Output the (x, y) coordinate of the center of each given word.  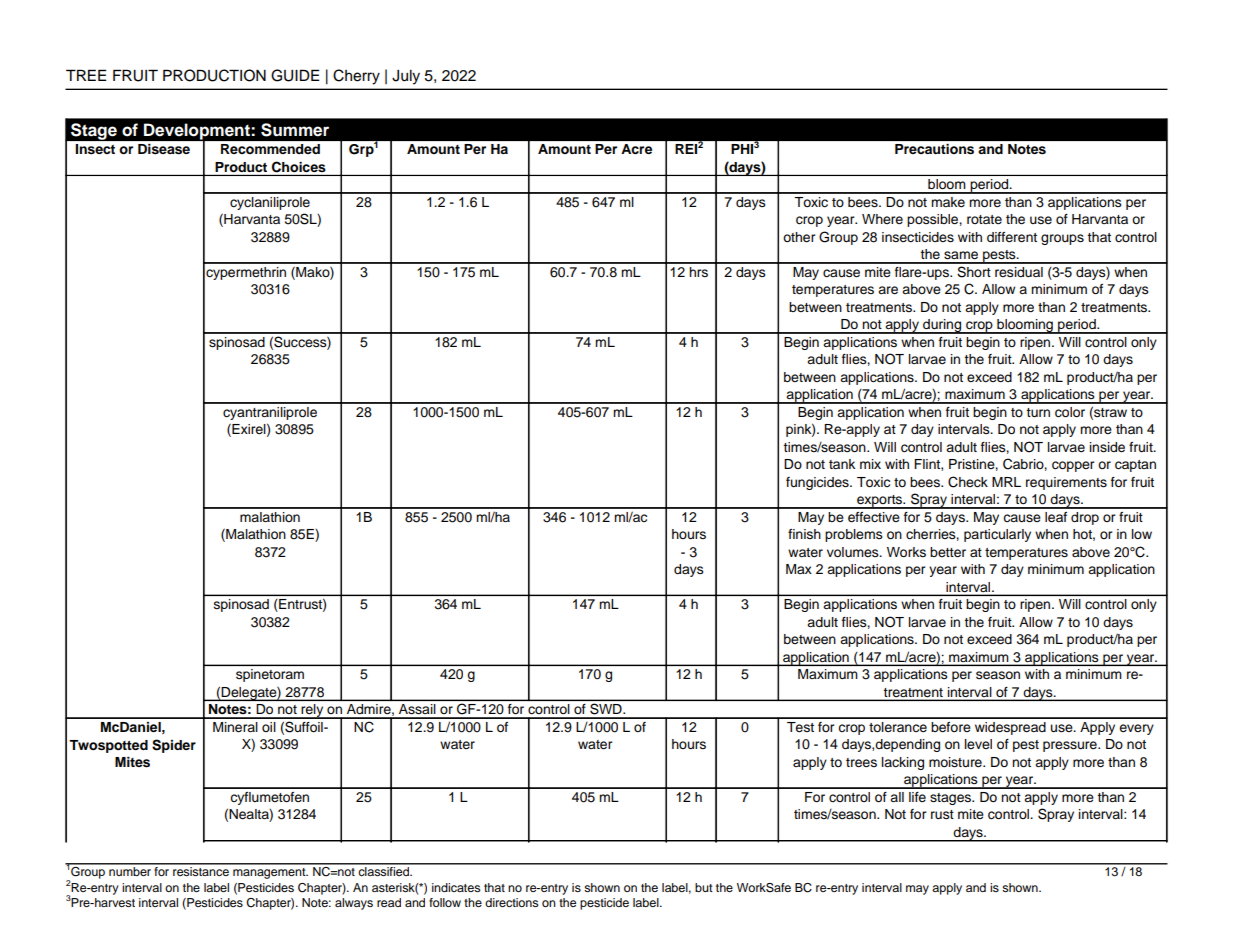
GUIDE (295, 75)
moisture (956, 762)
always (354, 904)
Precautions (934, 149)
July (406, 77)
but (704, 887)
